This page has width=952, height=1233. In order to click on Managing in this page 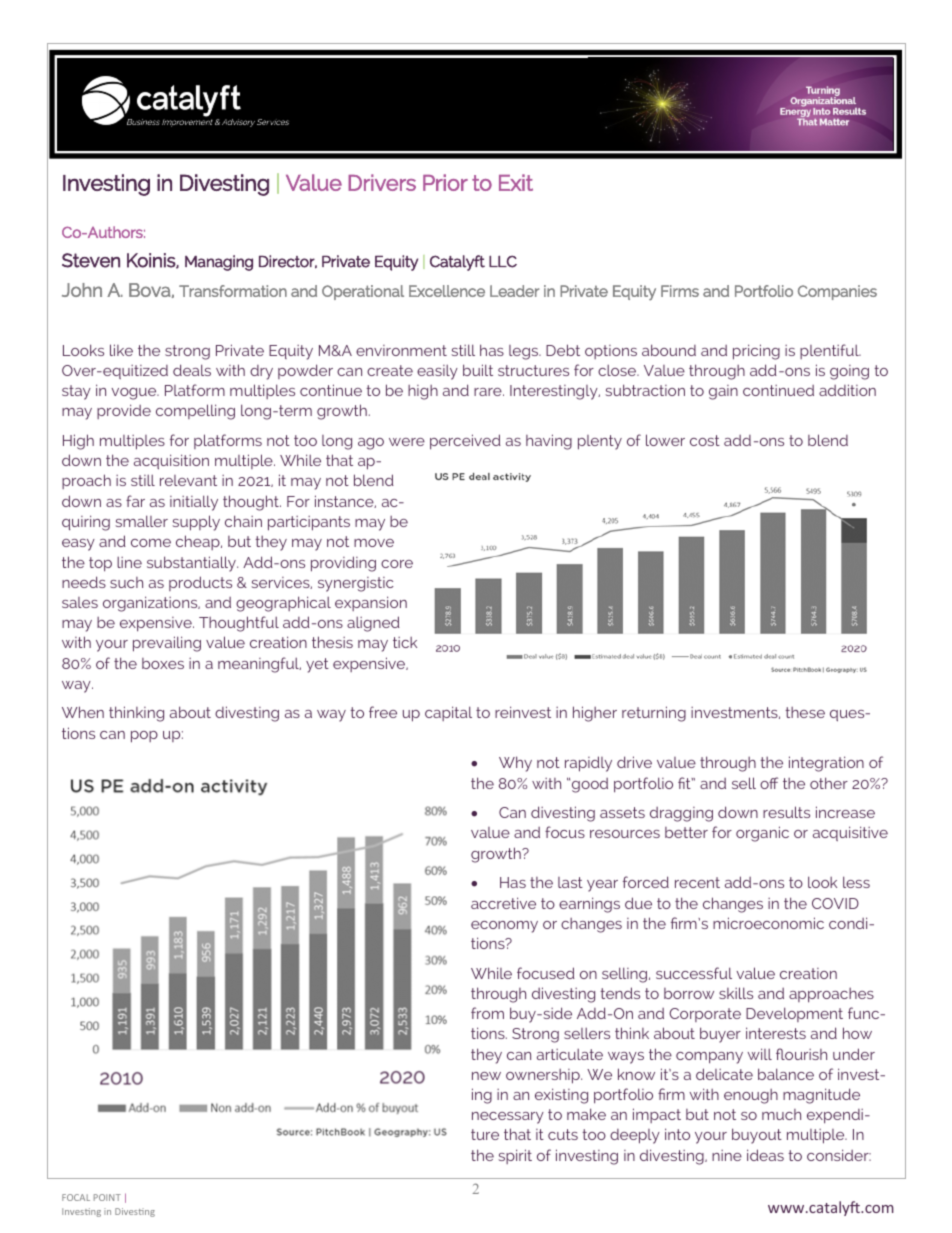, I will do `click(219, 263)`.
